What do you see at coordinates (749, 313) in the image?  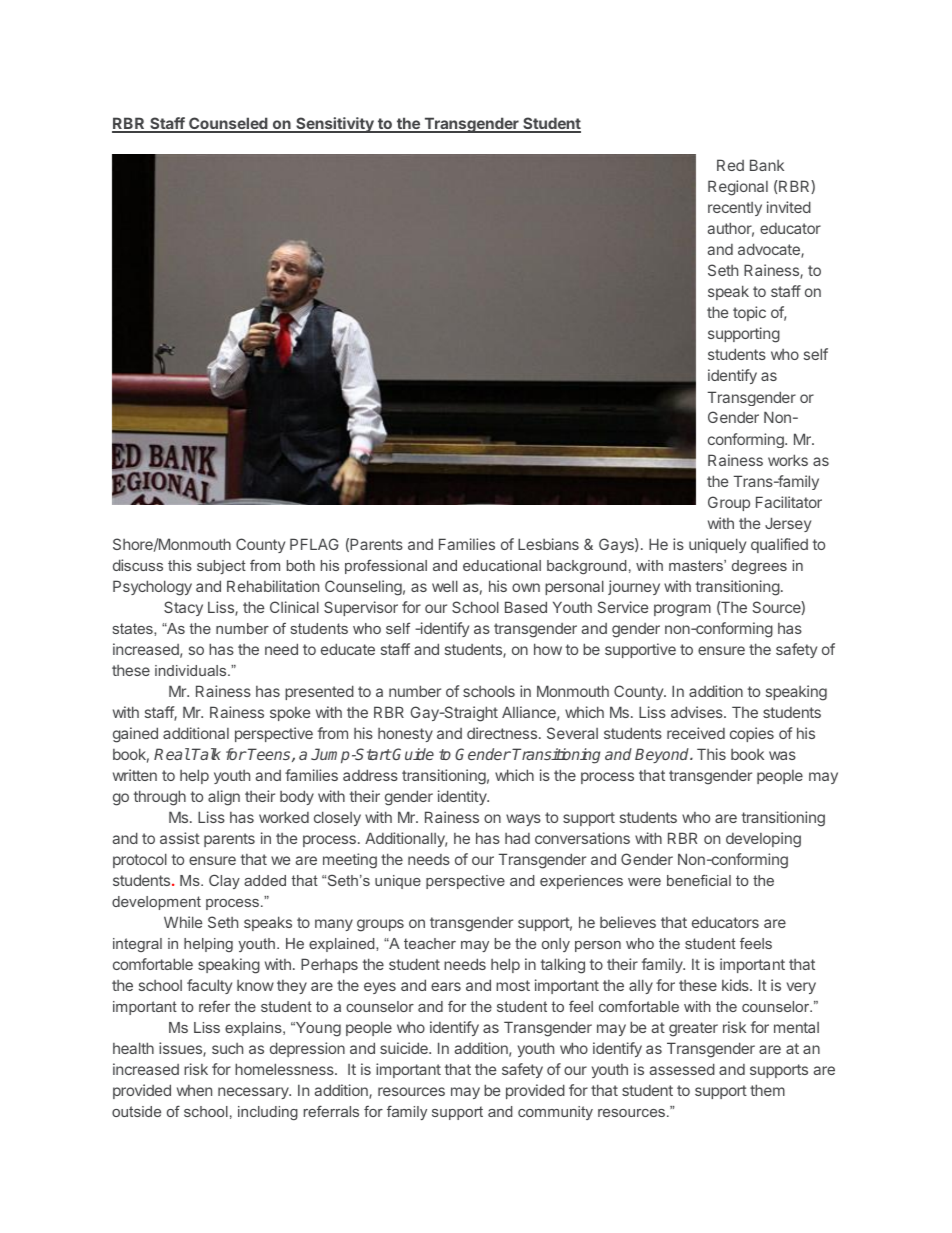 I see `topic` at bounding box center [749, 313].
